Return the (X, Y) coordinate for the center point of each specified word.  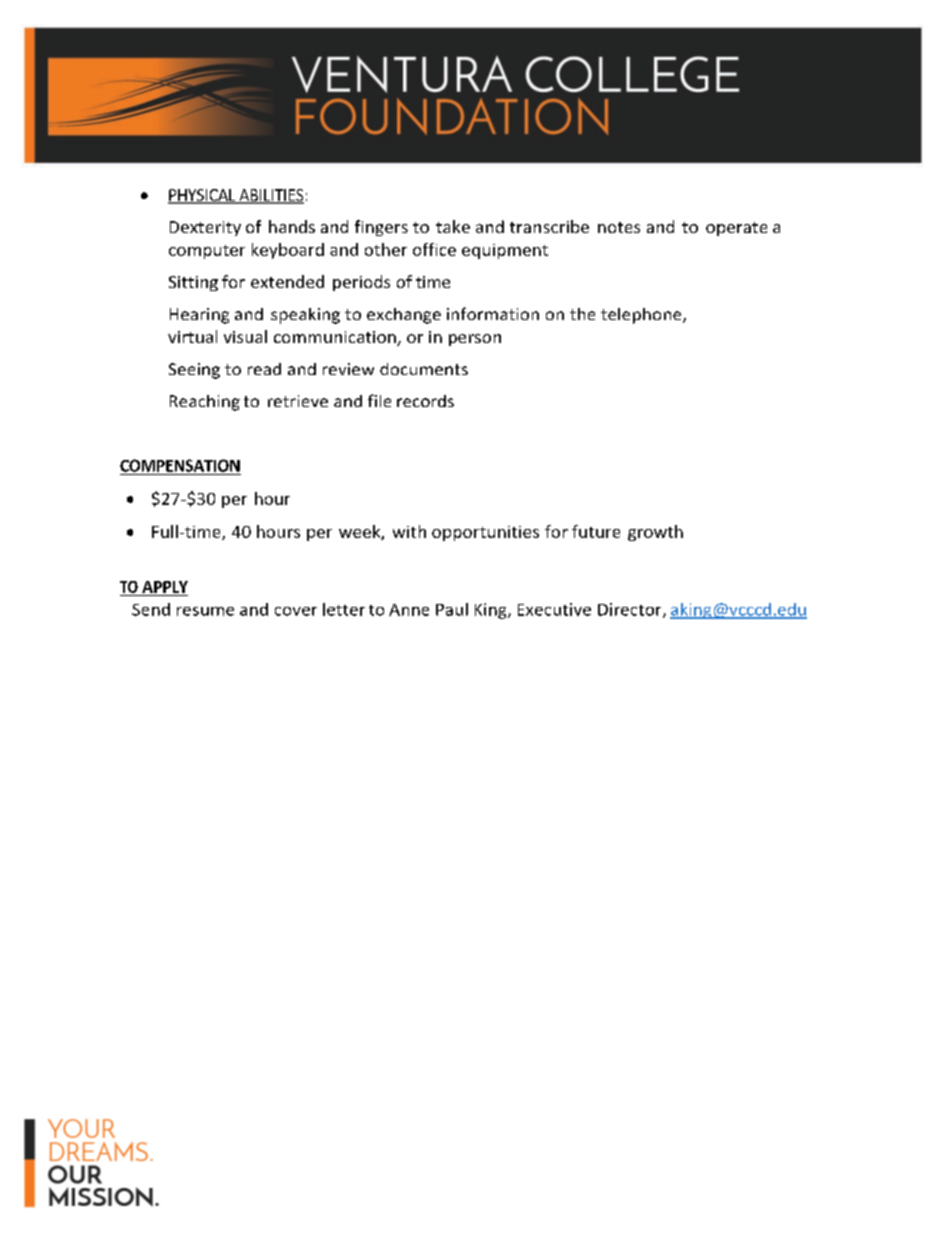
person (475, 340)
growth (655, 533)
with (409, 531)
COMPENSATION (180, 465)
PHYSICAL (203, 196)
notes (619, 227)
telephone (642, 316)
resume (205, 611)
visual (245, 336)
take (453, 226)
